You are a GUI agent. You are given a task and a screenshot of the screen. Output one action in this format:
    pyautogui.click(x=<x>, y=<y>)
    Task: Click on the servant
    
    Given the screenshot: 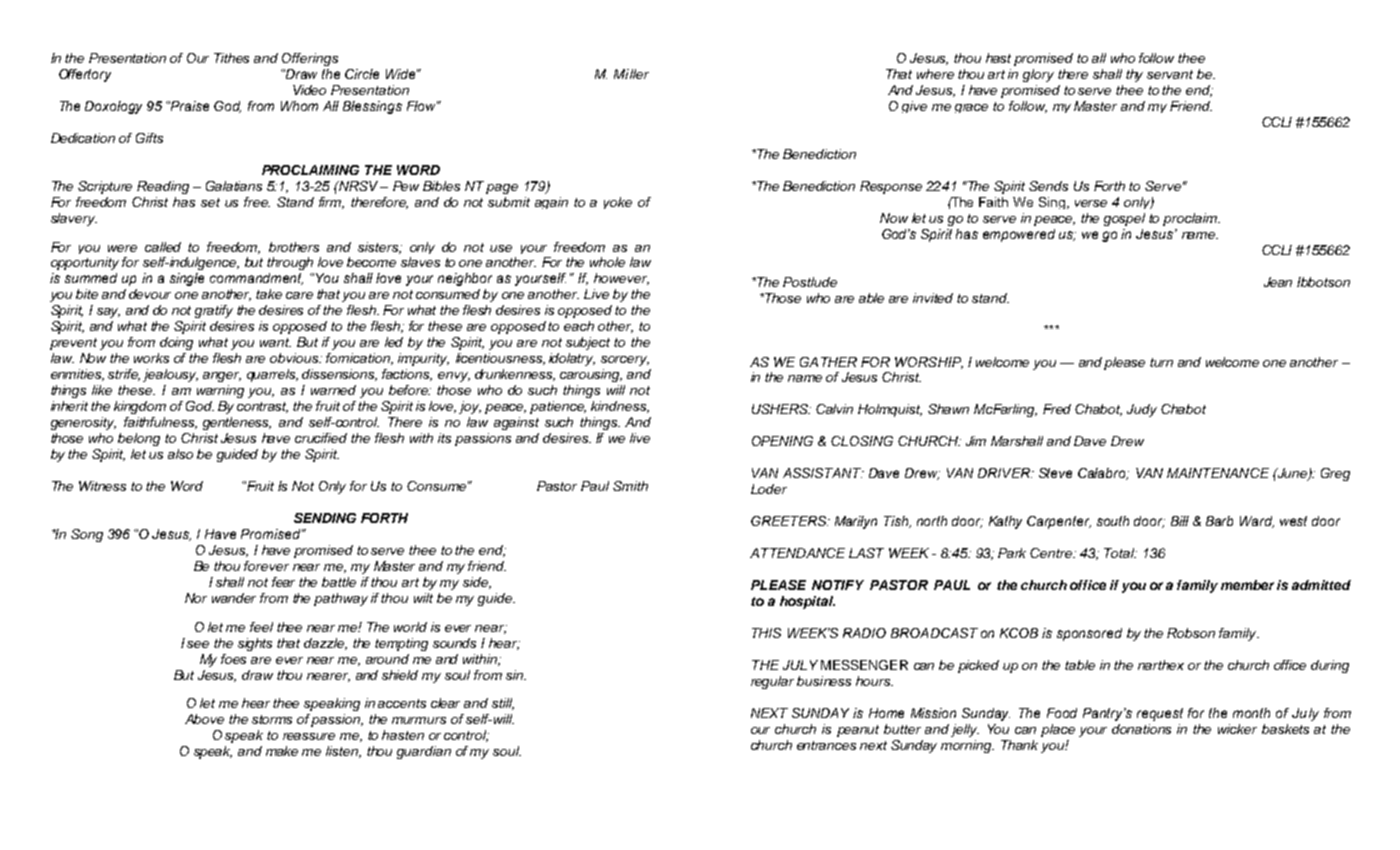 What is the action you would take?
    pyautogui.click(x=1170, y=74)
